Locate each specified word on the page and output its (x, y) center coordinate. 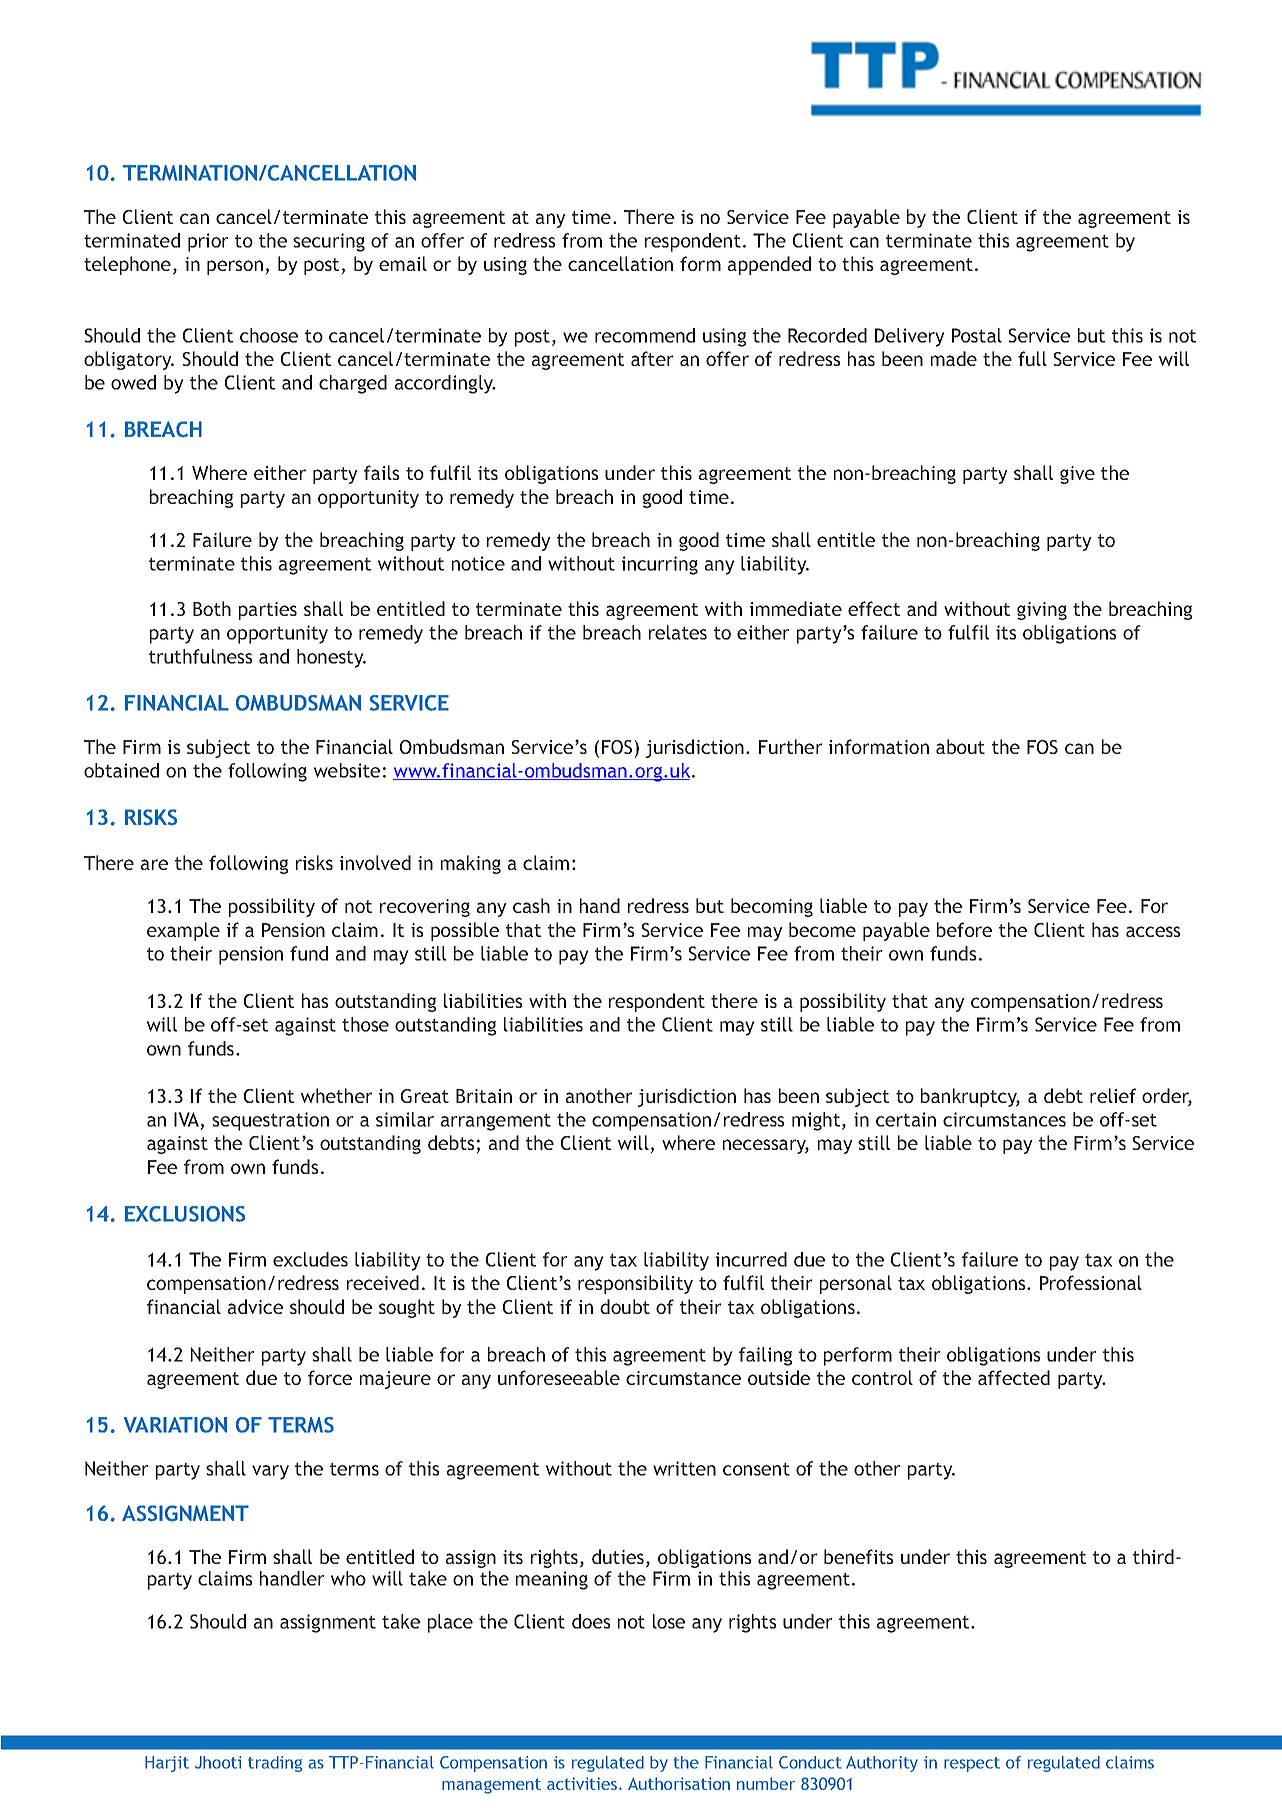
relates (678, 632)
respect (972, 1764)
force (330, 1377)
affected (1014, 1377)
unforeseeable (559, 1377)
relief (1113, 1095)
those (365, 1024)
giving (1042, 611)
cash (531, 905)
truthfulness (200, 656)
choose (269, 335)
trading (275, 1764)
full (1032, 358)
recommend (645, 335)
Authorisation (679, 1783)
